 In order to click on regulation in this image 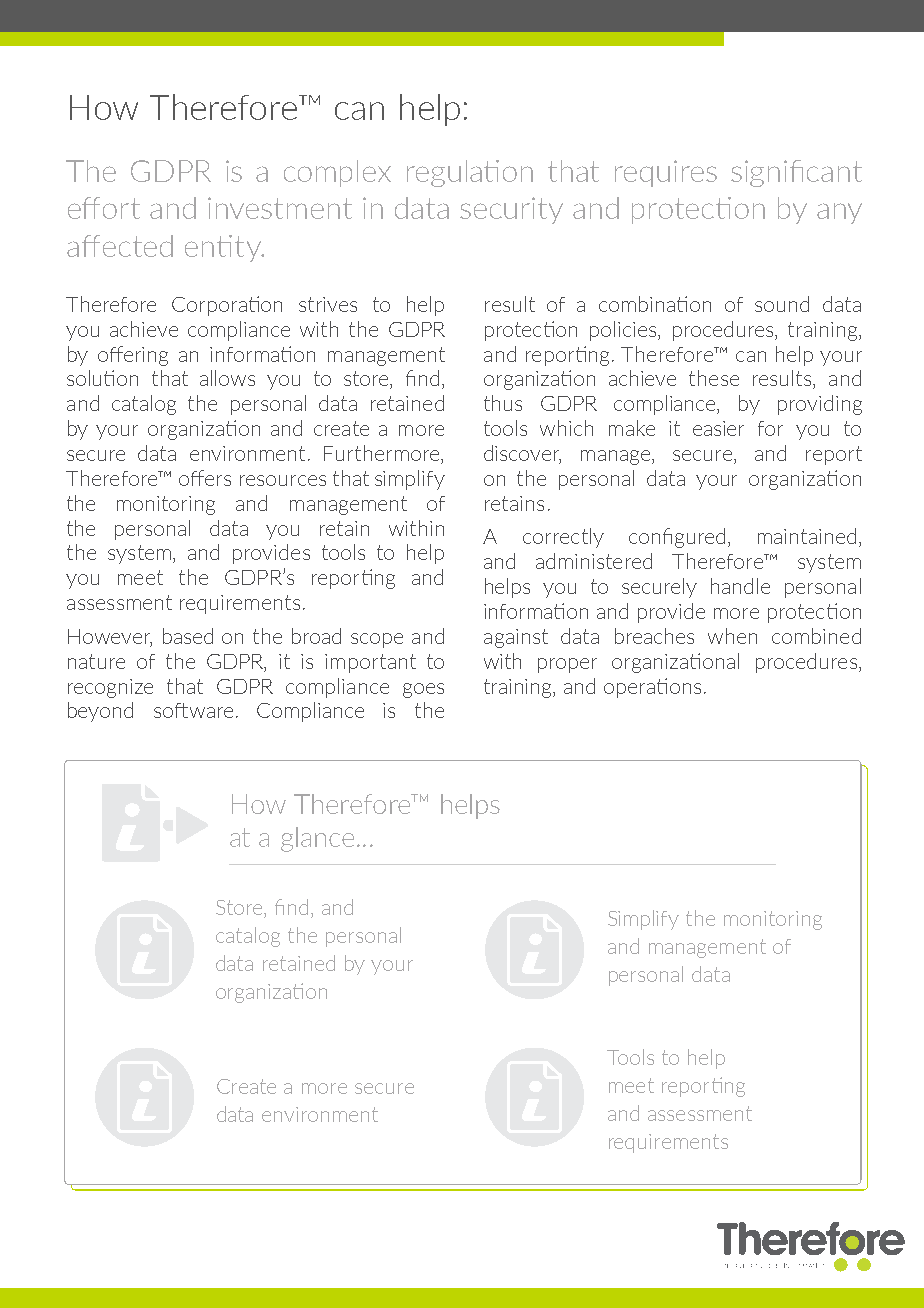, I will do `click(470, 173)`.
